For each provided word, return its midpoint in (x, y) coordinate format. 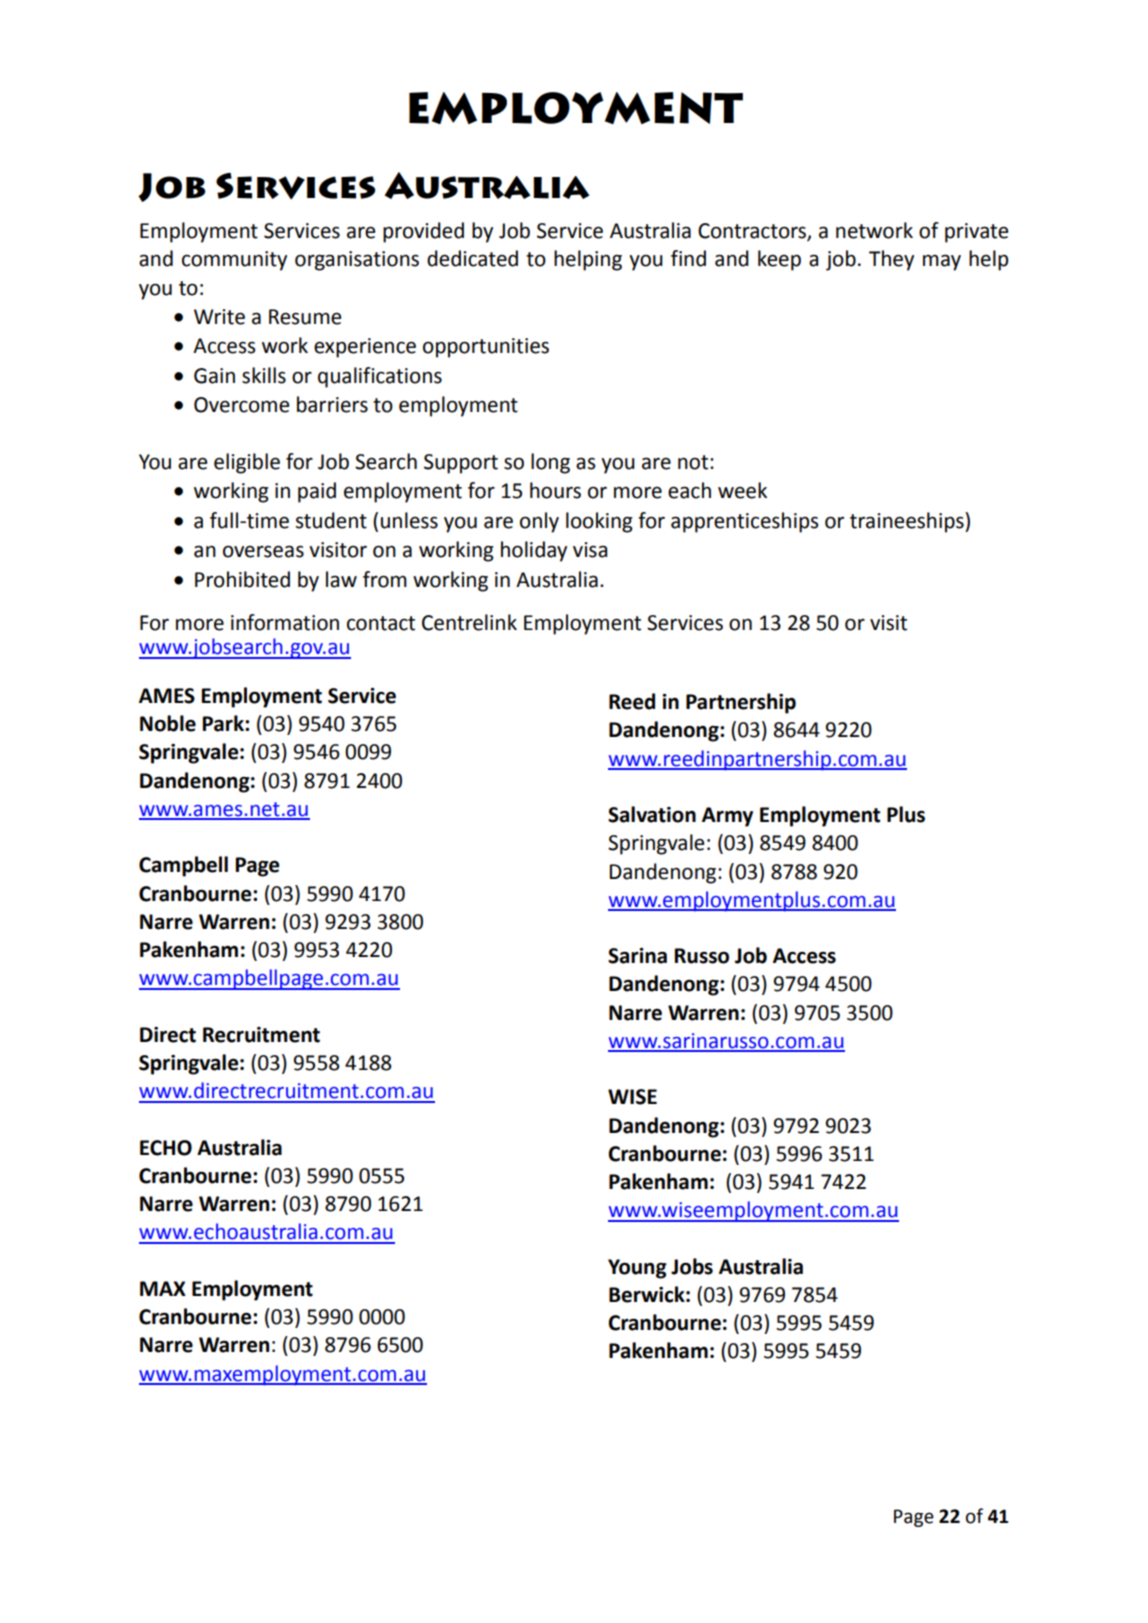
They (891, 260)
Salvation (652, 814)
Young (637, 1269)
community (234, 261)
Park (224, 723)
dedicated (472, 258)
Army (727, 817)
